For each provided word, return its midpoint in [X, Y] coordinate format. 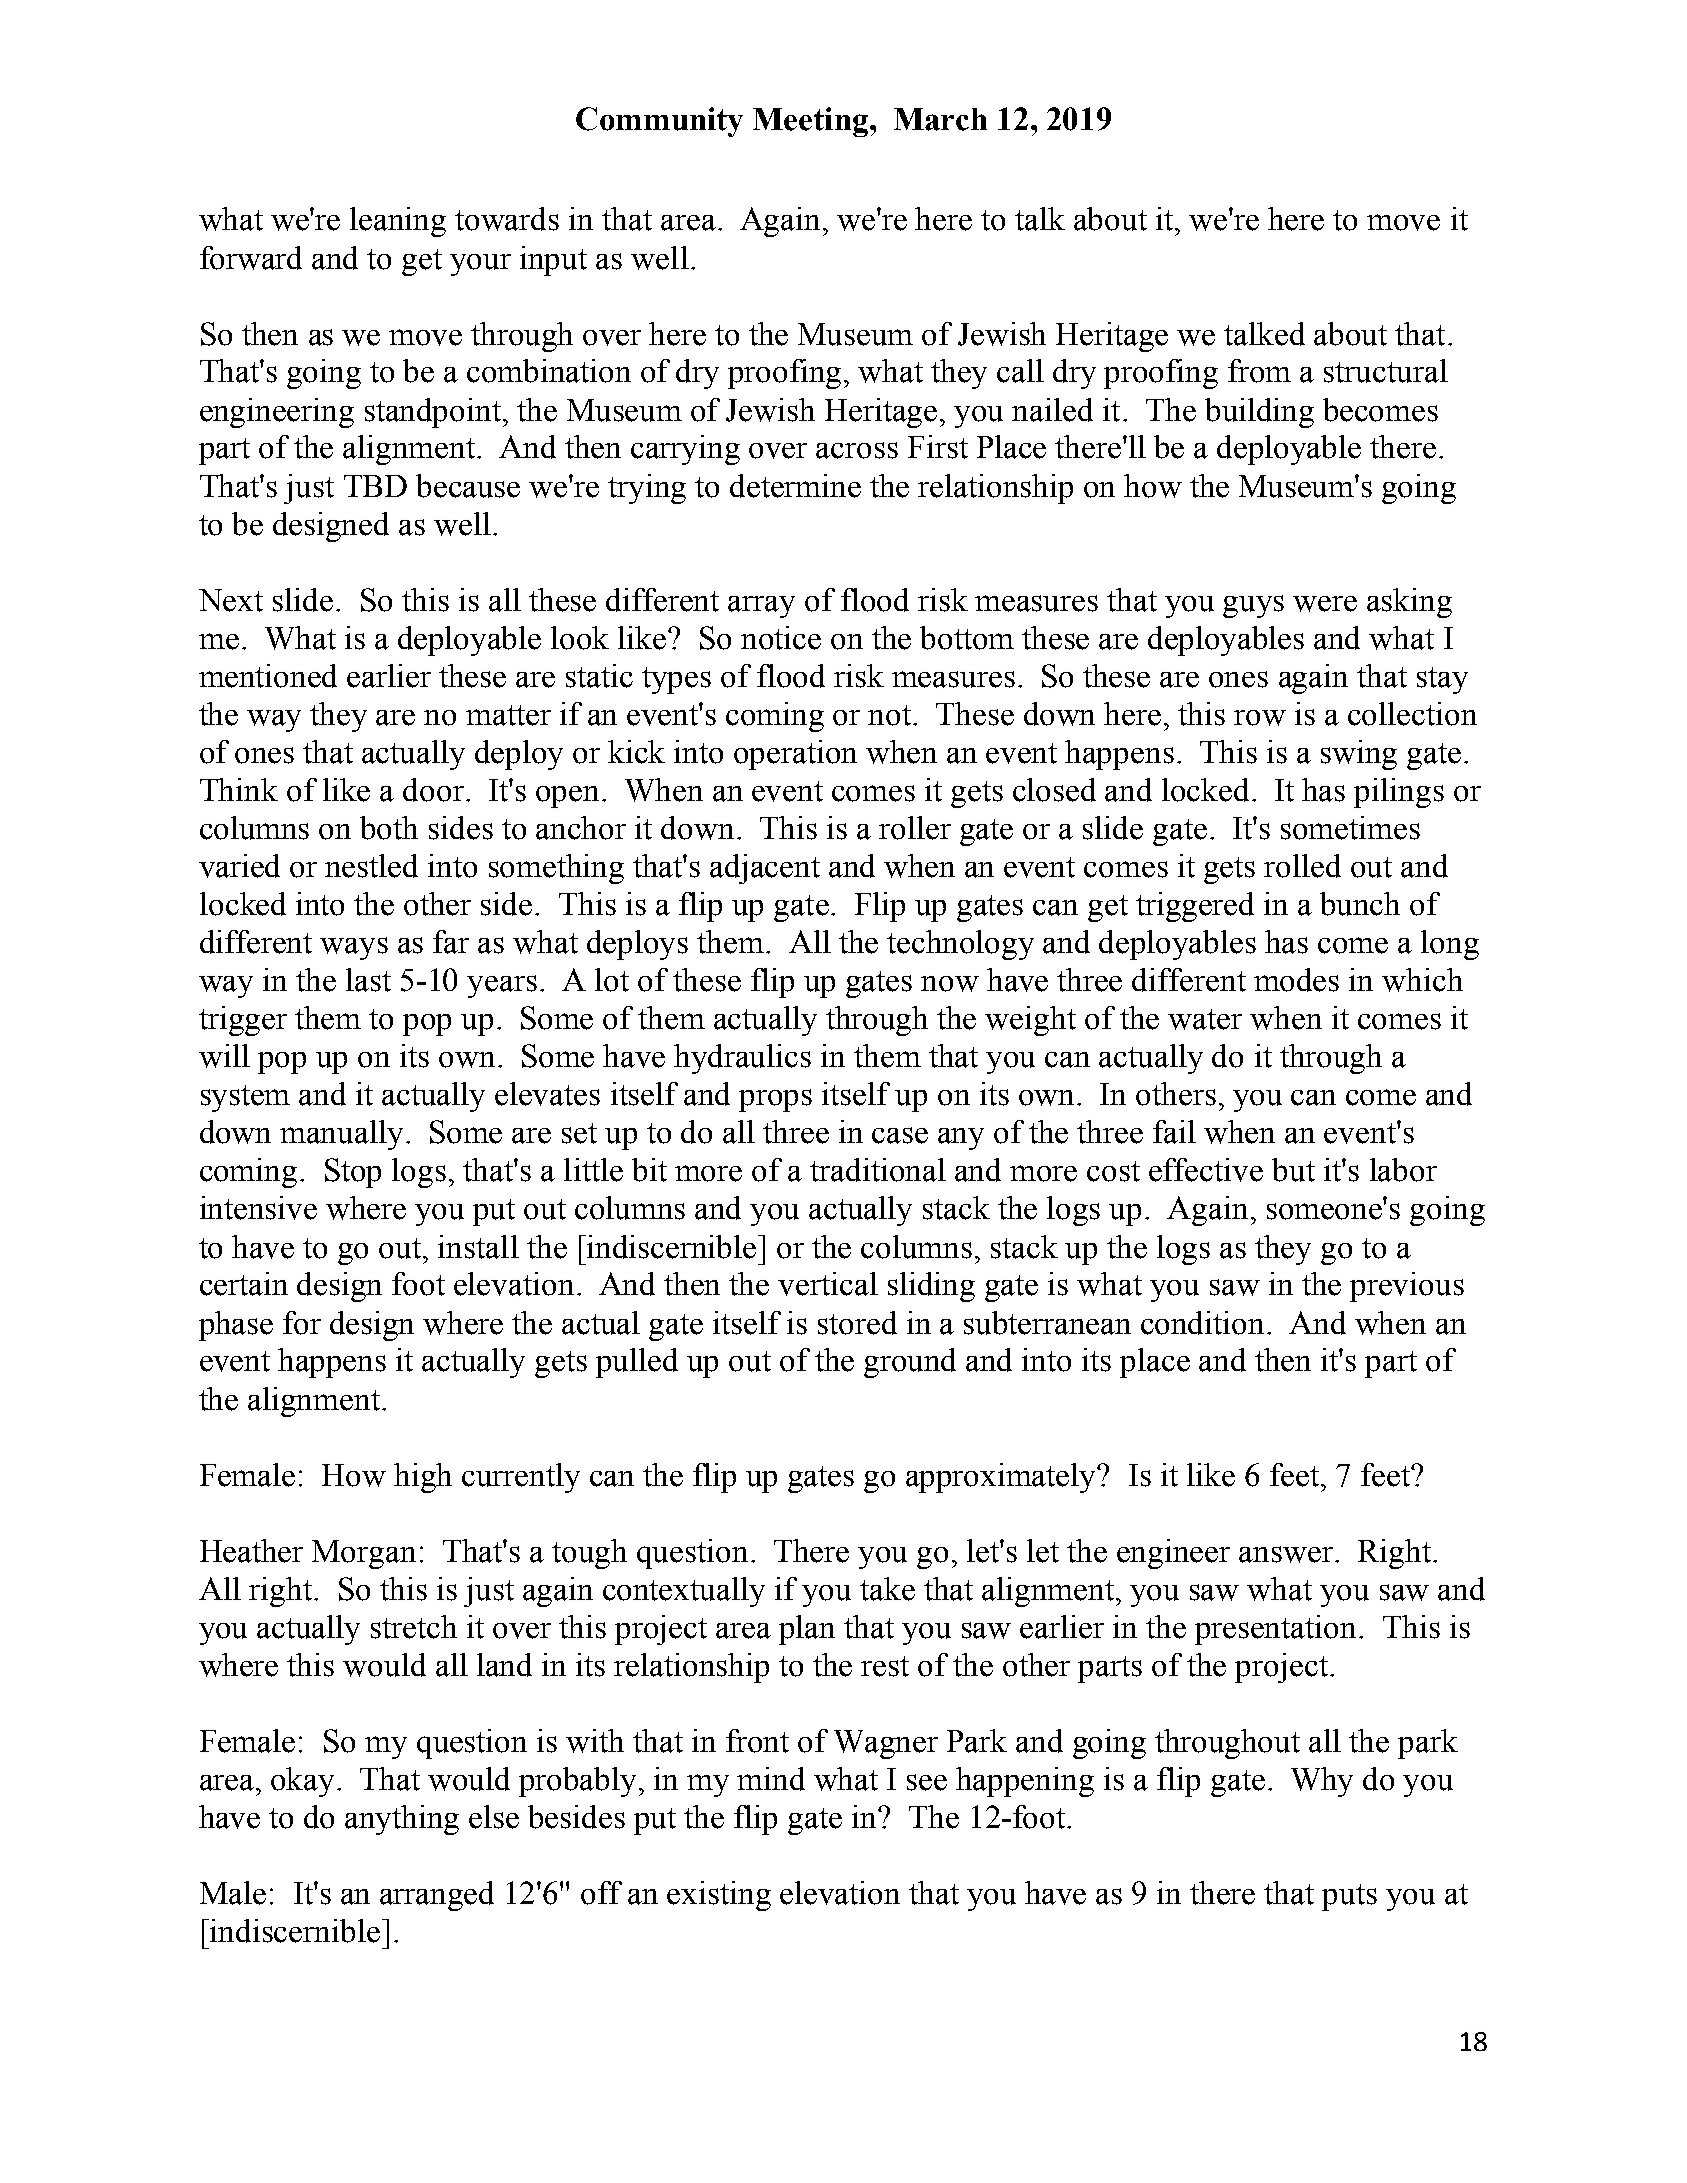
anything [402, 1820]
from [1259, 371]
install [478, 1247]
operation [795, 755]
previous [1407, 1287]
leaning [398, 222]
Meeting [810, 122]
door [433, 790]
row [1260, 718]
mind [771, 1779]
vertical [828, 1284]
